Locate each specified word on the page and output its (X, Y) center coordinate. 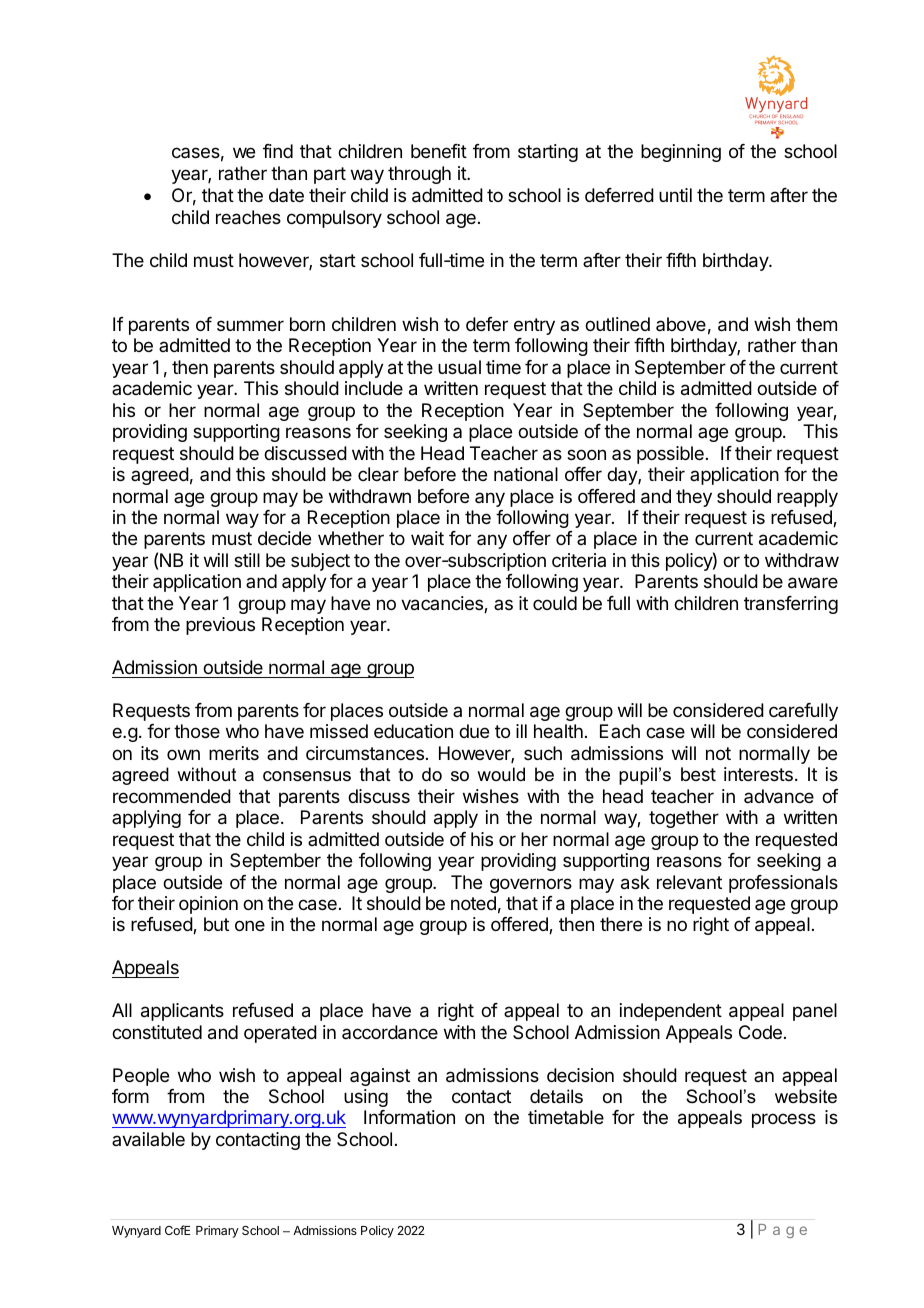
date (286, 195)
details (556, 1096)
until (675, 195)
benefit (439, 151)
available (148, 1139)
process (784, 1120)
